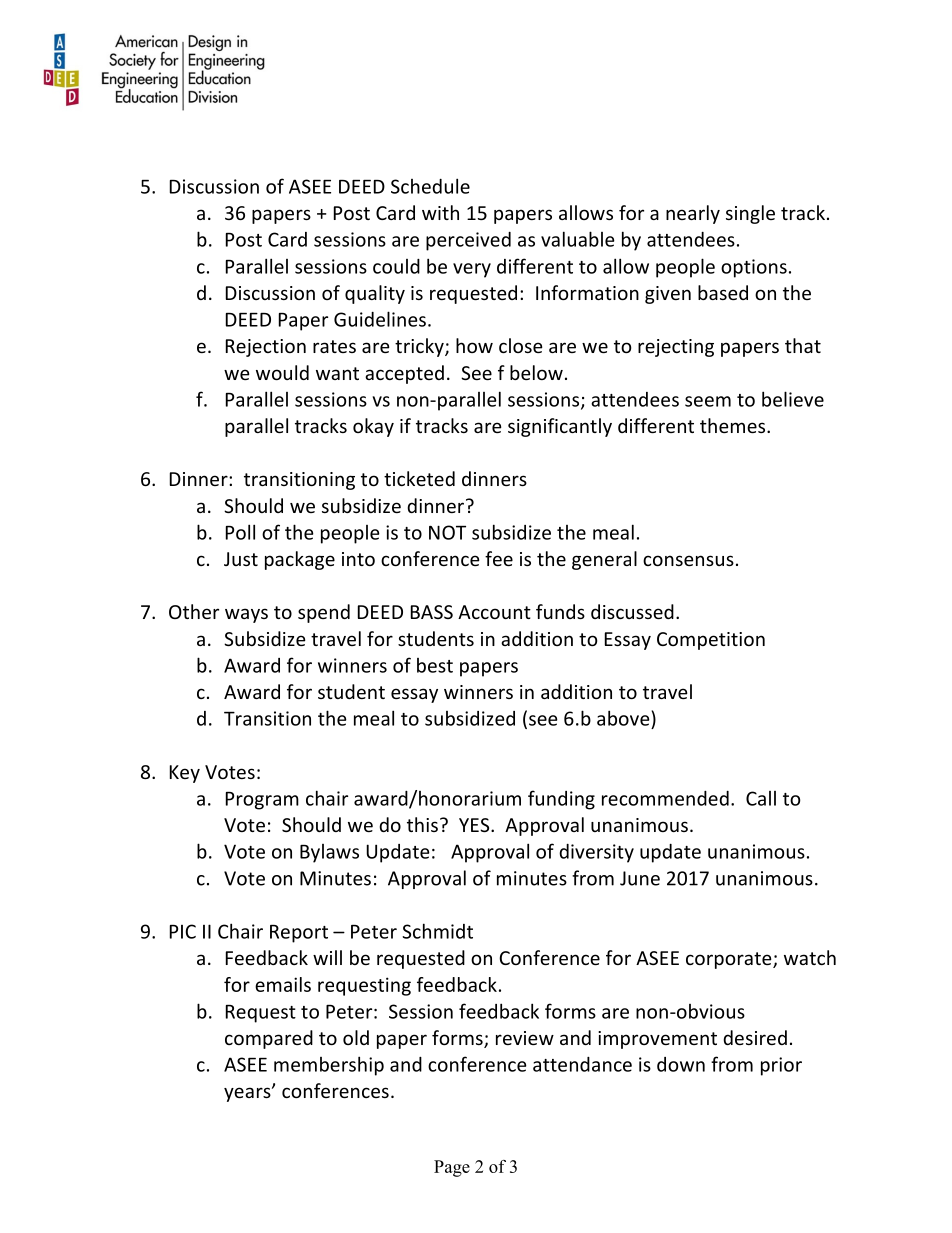 The height and width of the page is (1233, 952). What do you see at coordinates (435, 665) in the page?
I see `best` at bounding box center [435, 665].
